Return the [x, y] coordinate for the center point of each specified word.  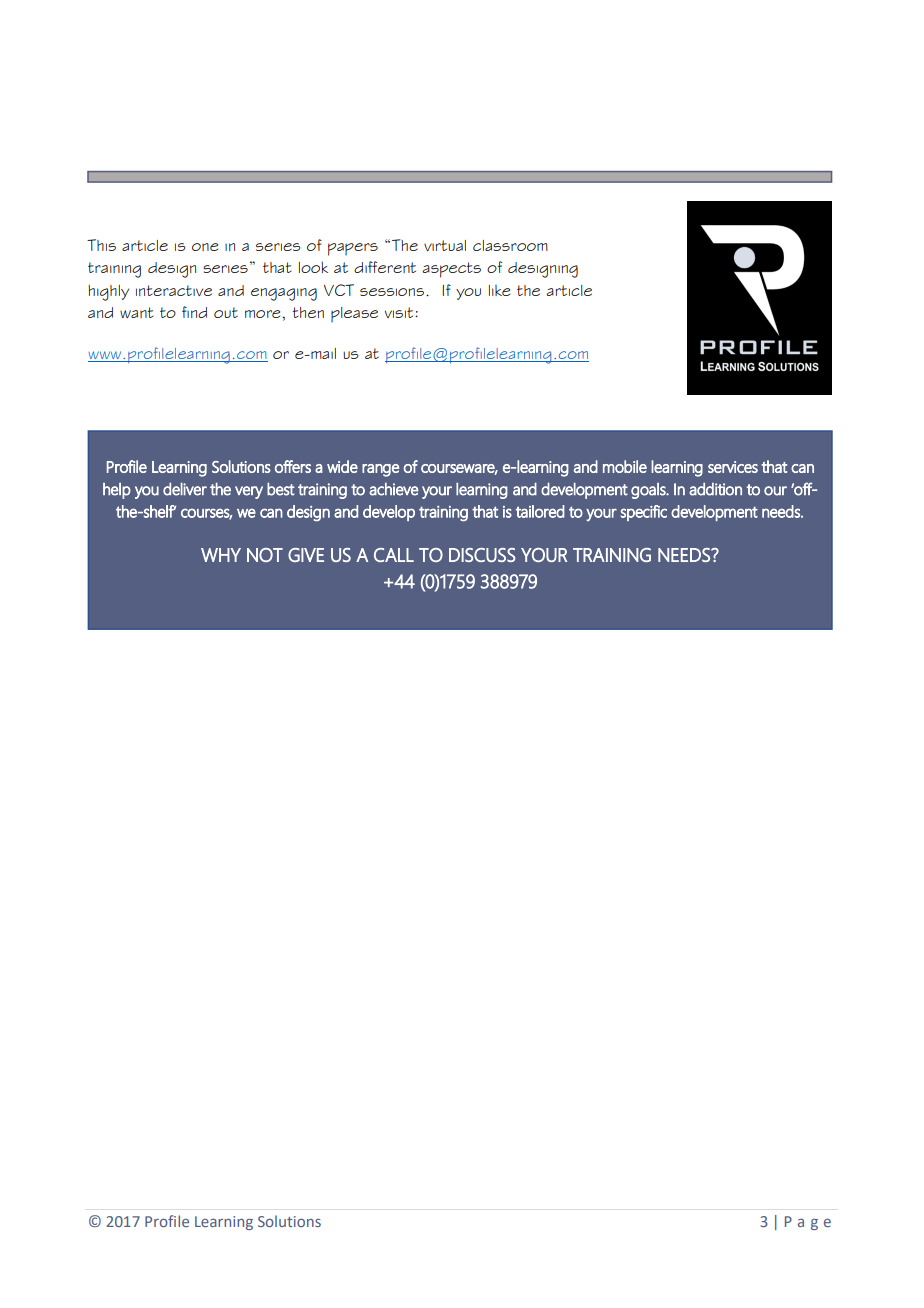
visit [400, 312]
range [380, 470]
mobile [625, 466]
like [499, 290]
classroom [510, 245]
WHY [221, 555]
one [205, 247]
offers [293, 466]
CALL [394, 555]
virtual [445, 245]
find [194, 312]
